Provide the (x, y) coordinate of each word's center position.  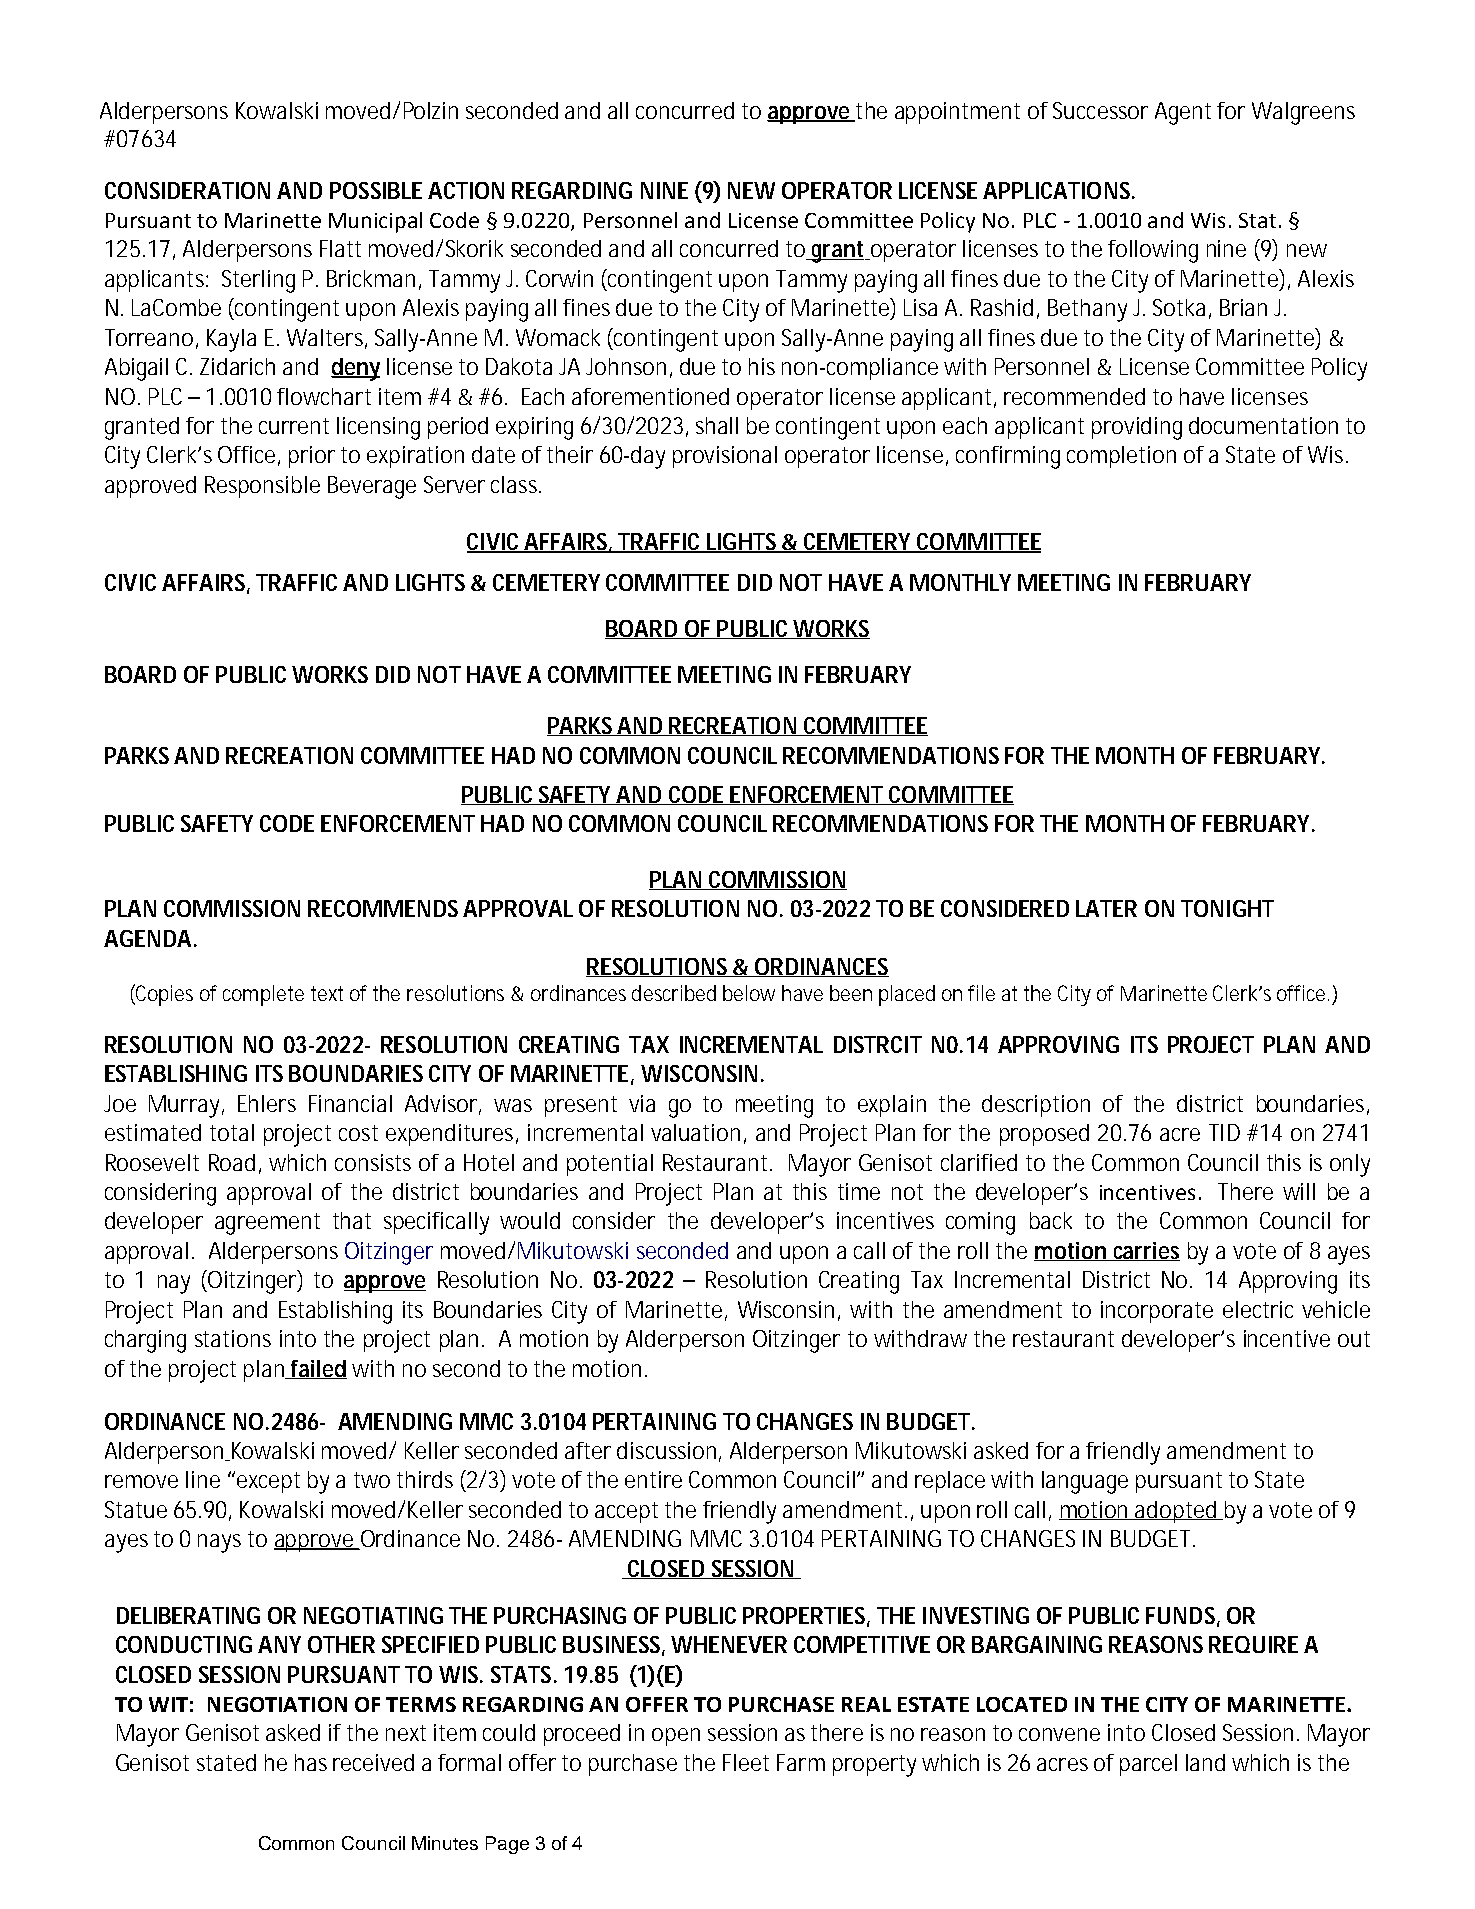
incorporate (1157, 1312)
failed (318, 1369)
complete (263, 995)
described (674, 993)
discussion (669, 1452)
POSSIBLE (376, 190)
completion (1121, 457)
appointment (957, 113)
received (373, 1762)
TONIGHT (1227, 908)
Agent (1183, 113)
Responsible (262, 487)
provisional (725, 457)
